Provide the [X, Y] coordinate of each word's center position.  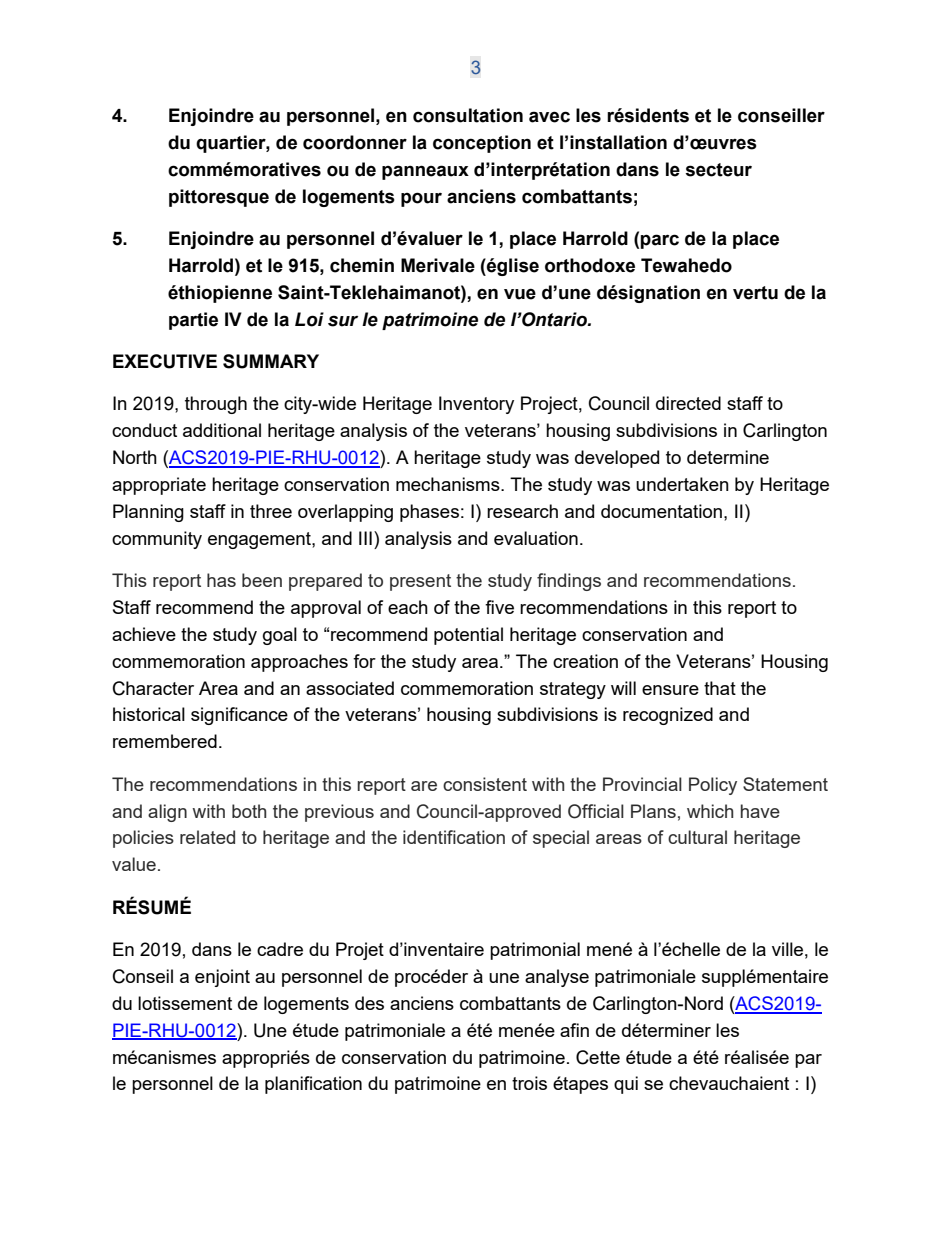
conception [482, 144]
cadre [280, 949]
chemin [362, 265]
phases [429, 513]
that [720, 688]
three [271, 511]
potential [468, 636]
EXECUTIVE [165, 361]
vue [520, 294]
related [207, 837]
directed [688, 403]
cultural [697, 837]
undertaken [682, 484]
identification [454, 837]
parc [659, 241]
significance [239, 716]
